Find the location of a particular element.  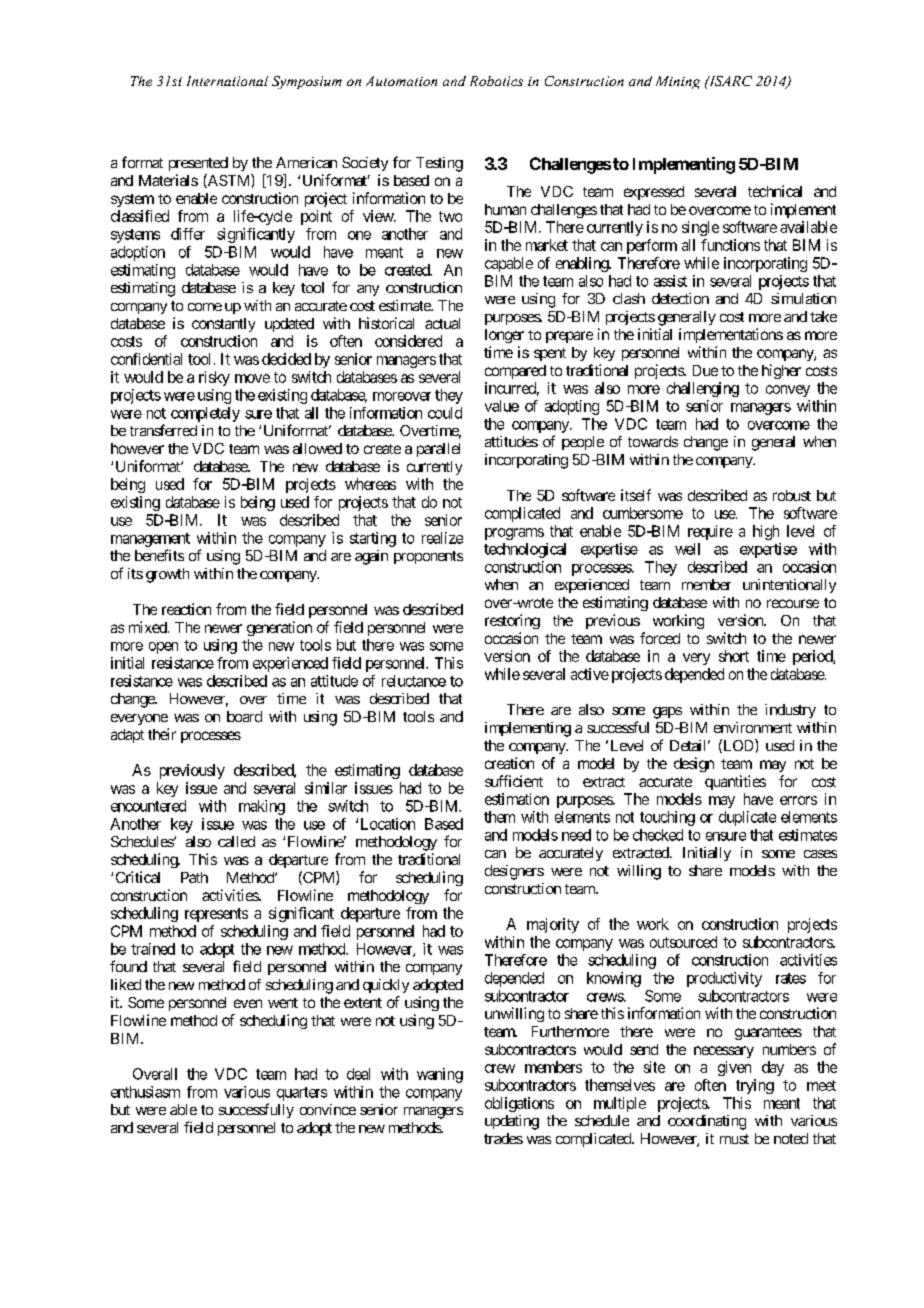

Robotics is located at coordinates (496, 81).
